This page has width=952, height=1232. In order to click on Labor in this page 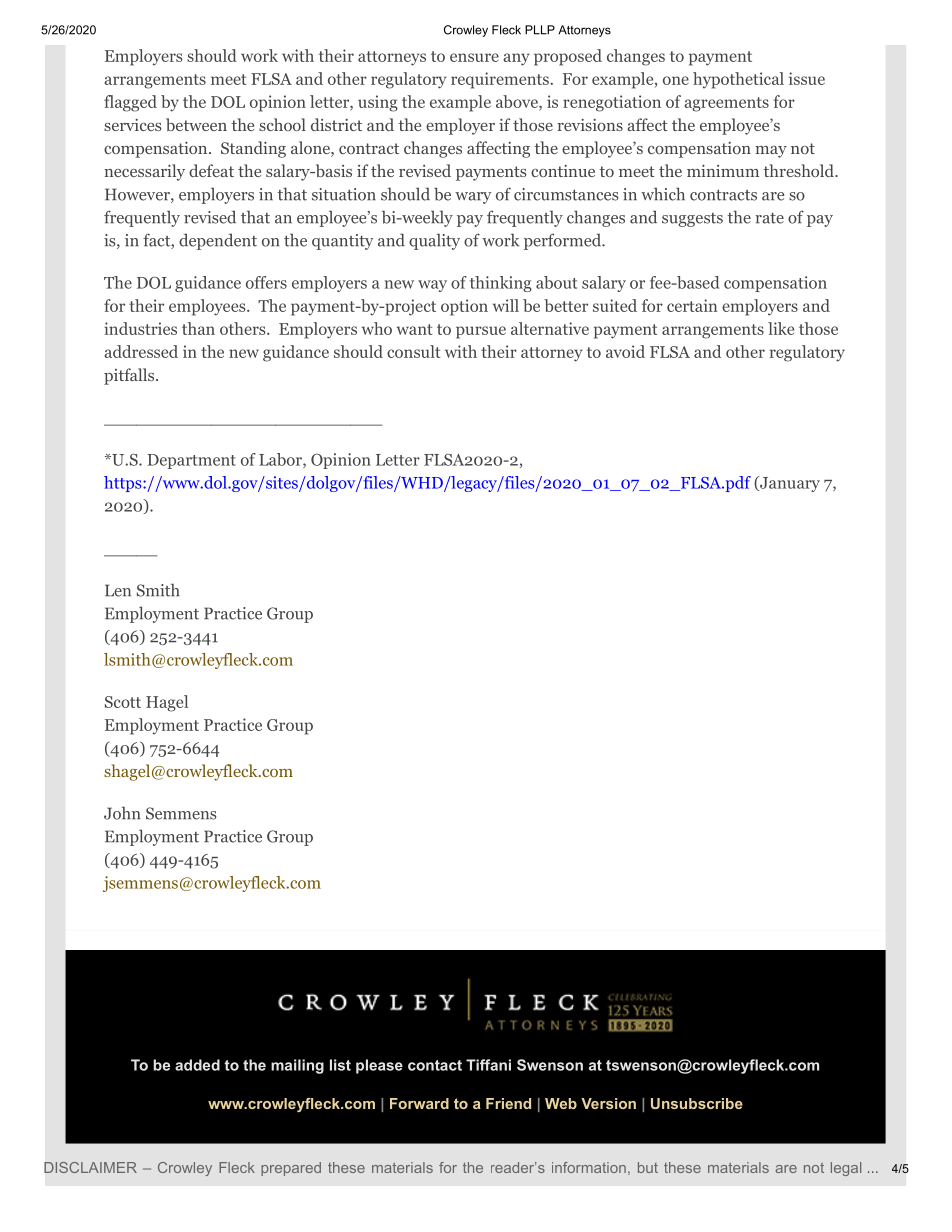, I will do `click(281, 460)`.
